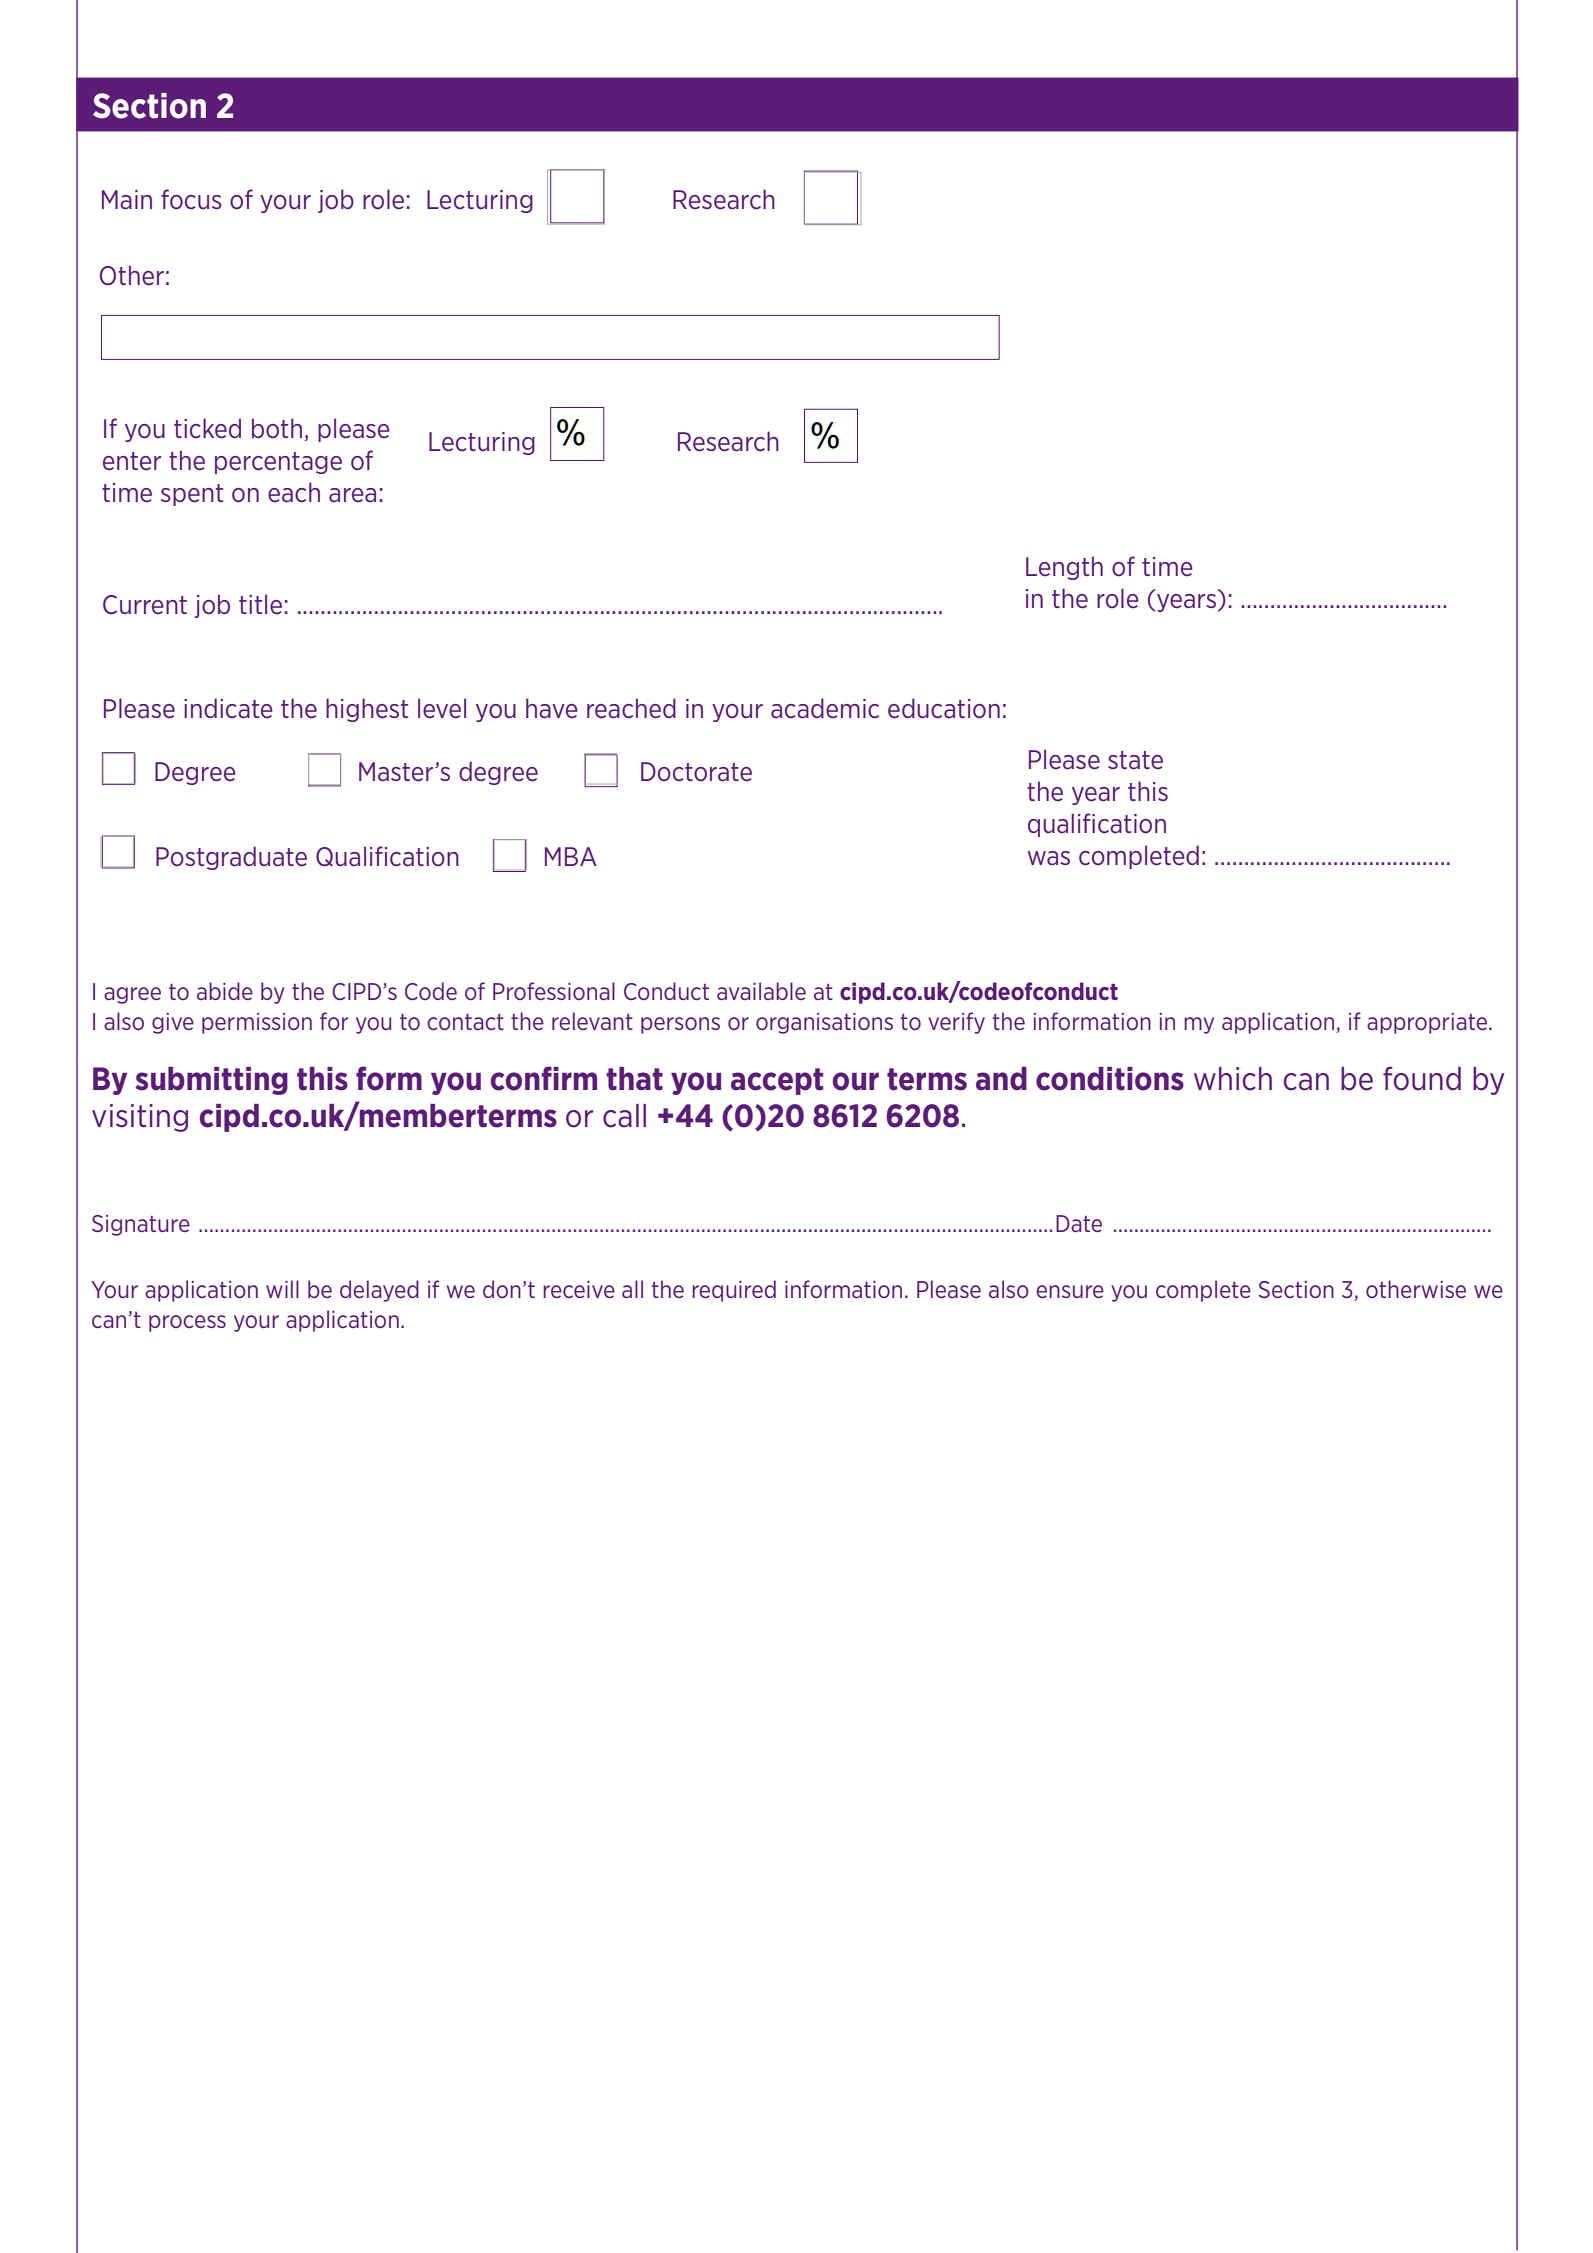  I want to click on state, so click(1135, 760).
